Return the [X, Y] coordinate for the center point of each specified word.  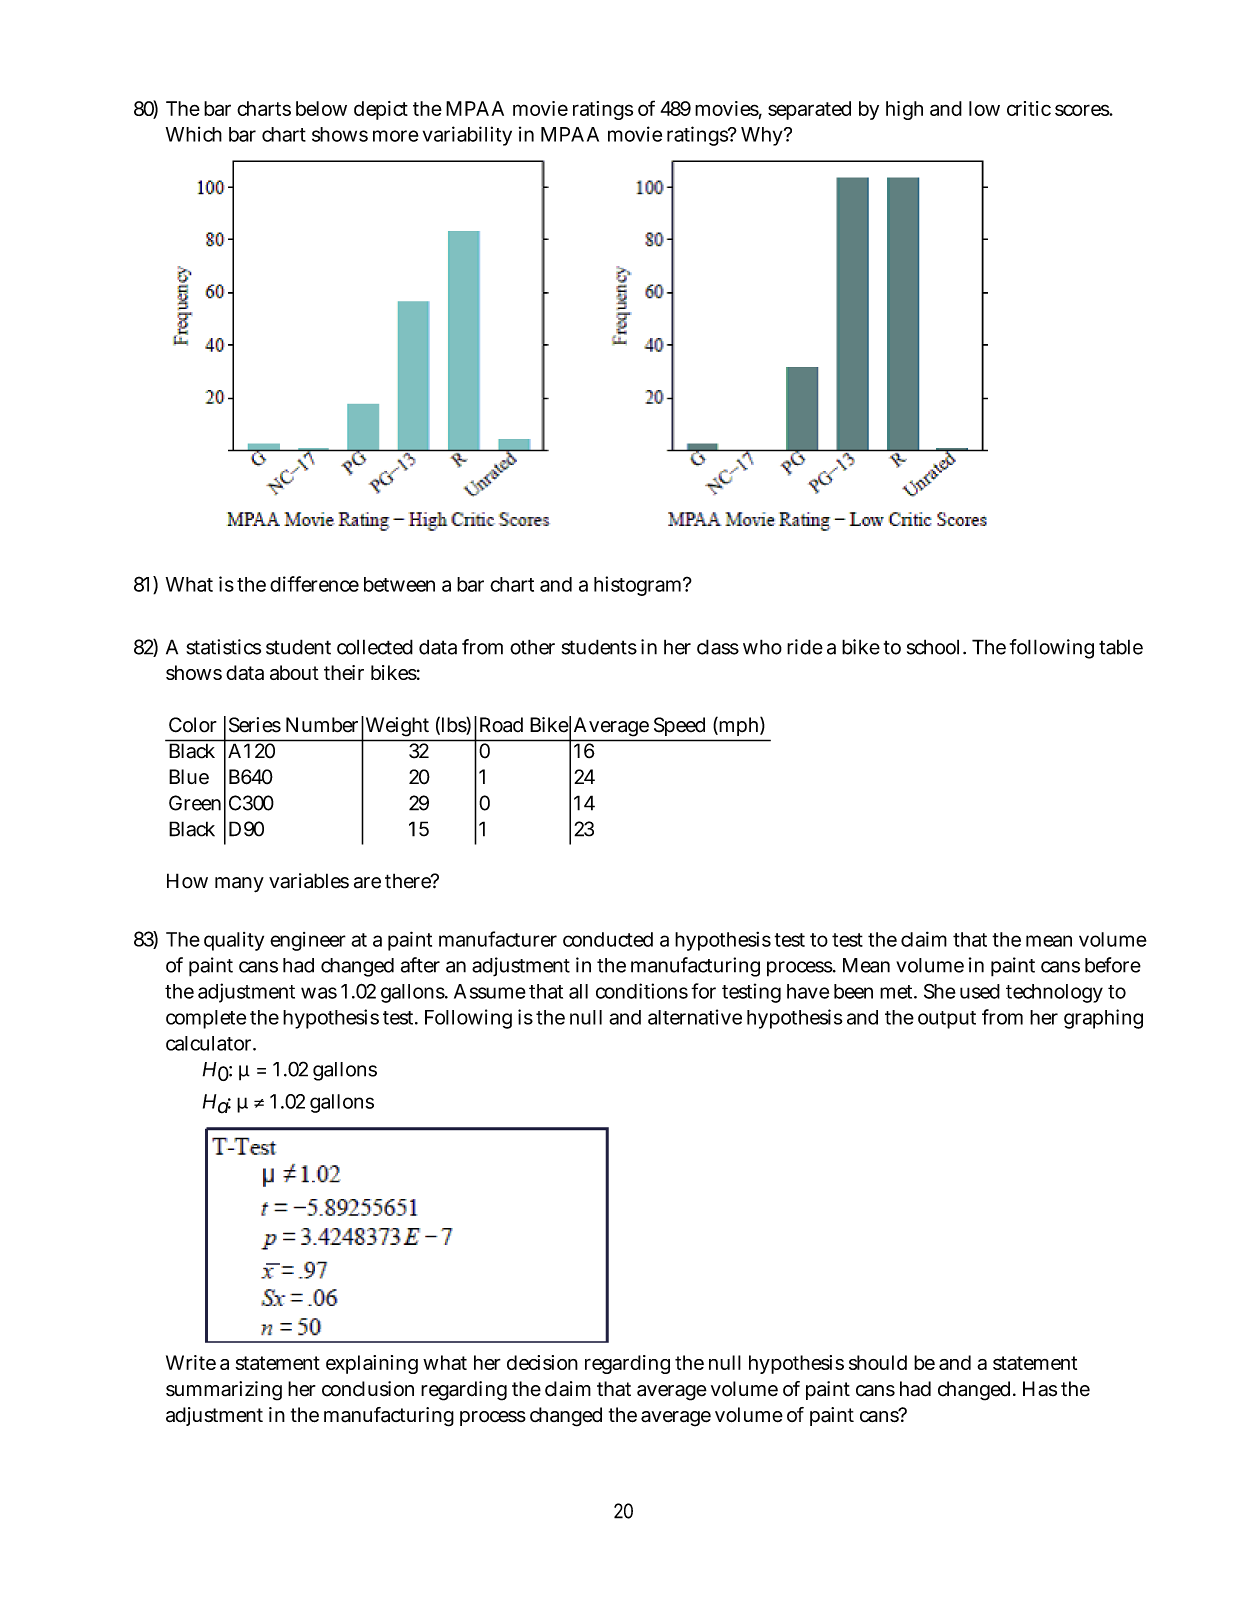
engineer [308, 941]
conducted [608, 939]
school [933, 647]
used [980, 991]
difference [314, 584]
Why [763, 136]
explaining [372, 1364]
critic [1029, 108]
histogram [637, 586]
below [321, 108]
